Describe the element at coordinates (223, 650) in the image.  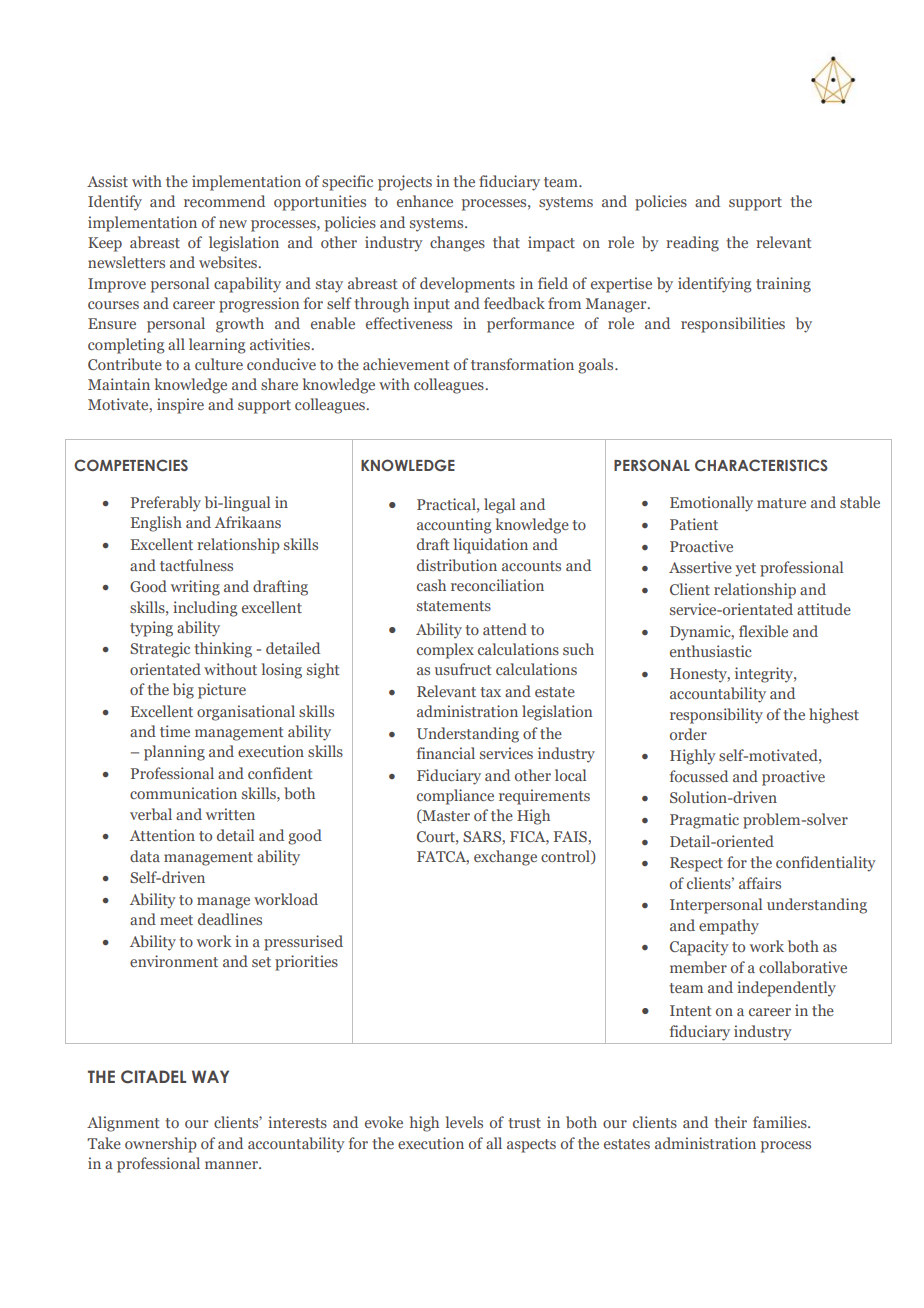
I see `thinking` at that location.
